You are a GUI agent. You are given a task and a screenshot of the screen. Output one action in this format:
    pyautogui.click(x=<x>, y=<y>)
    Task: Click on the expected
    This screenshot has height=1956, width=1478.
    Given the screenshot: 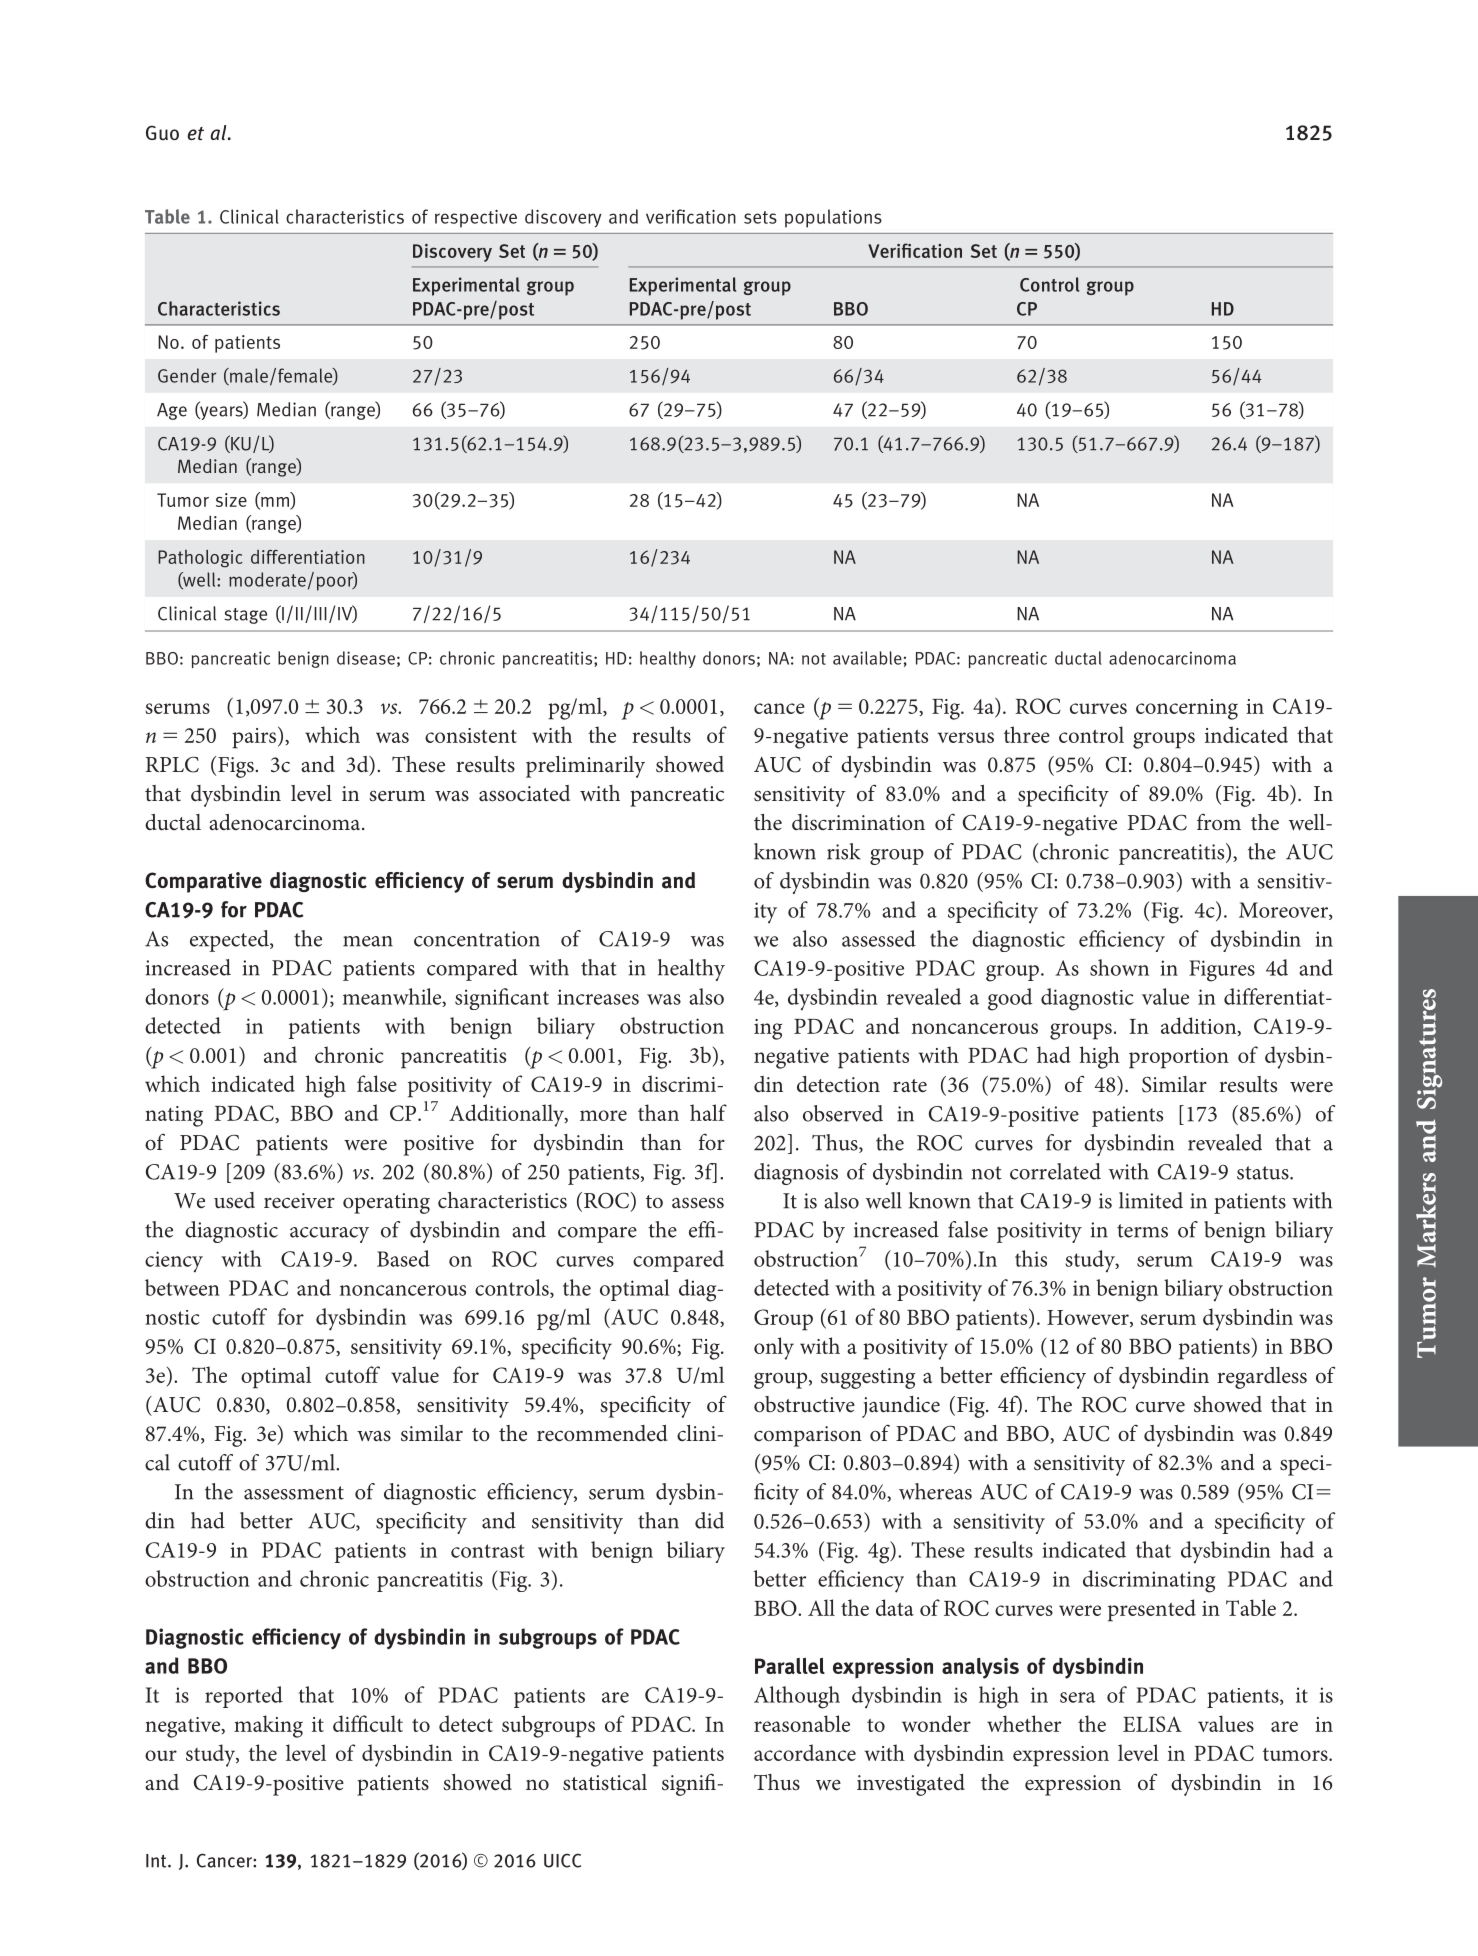 What is the action you would take?
    pyautogui.click(x=230, y=941)
